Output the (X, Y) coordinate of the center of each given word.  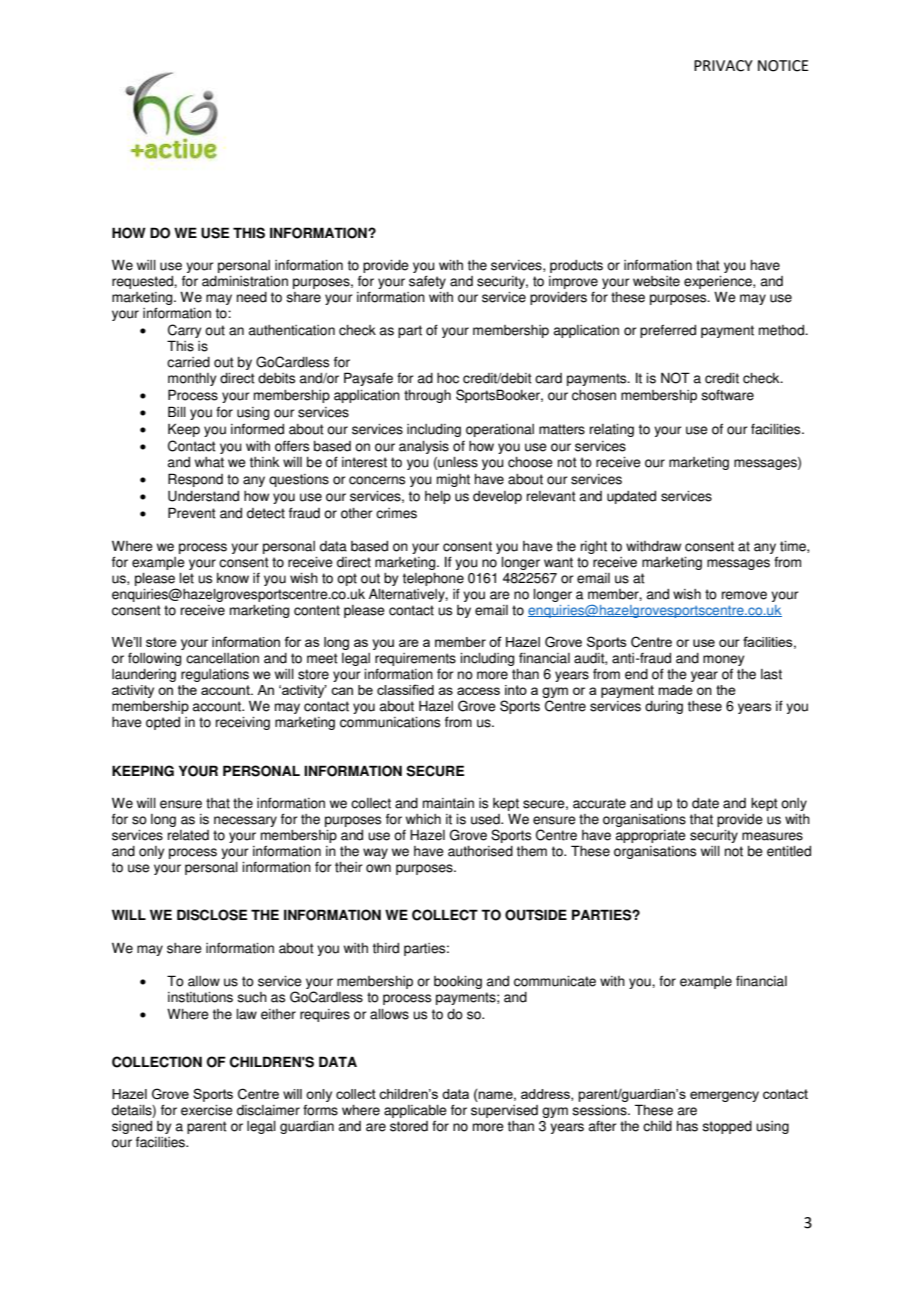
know (233, 578)
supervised (504, 1111)
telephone (433, 579)
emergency (724, 1096)
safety (427, 282)
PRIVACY (723, 66)
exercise (207, 1110)
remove (744, 595)
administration (245, 281)
